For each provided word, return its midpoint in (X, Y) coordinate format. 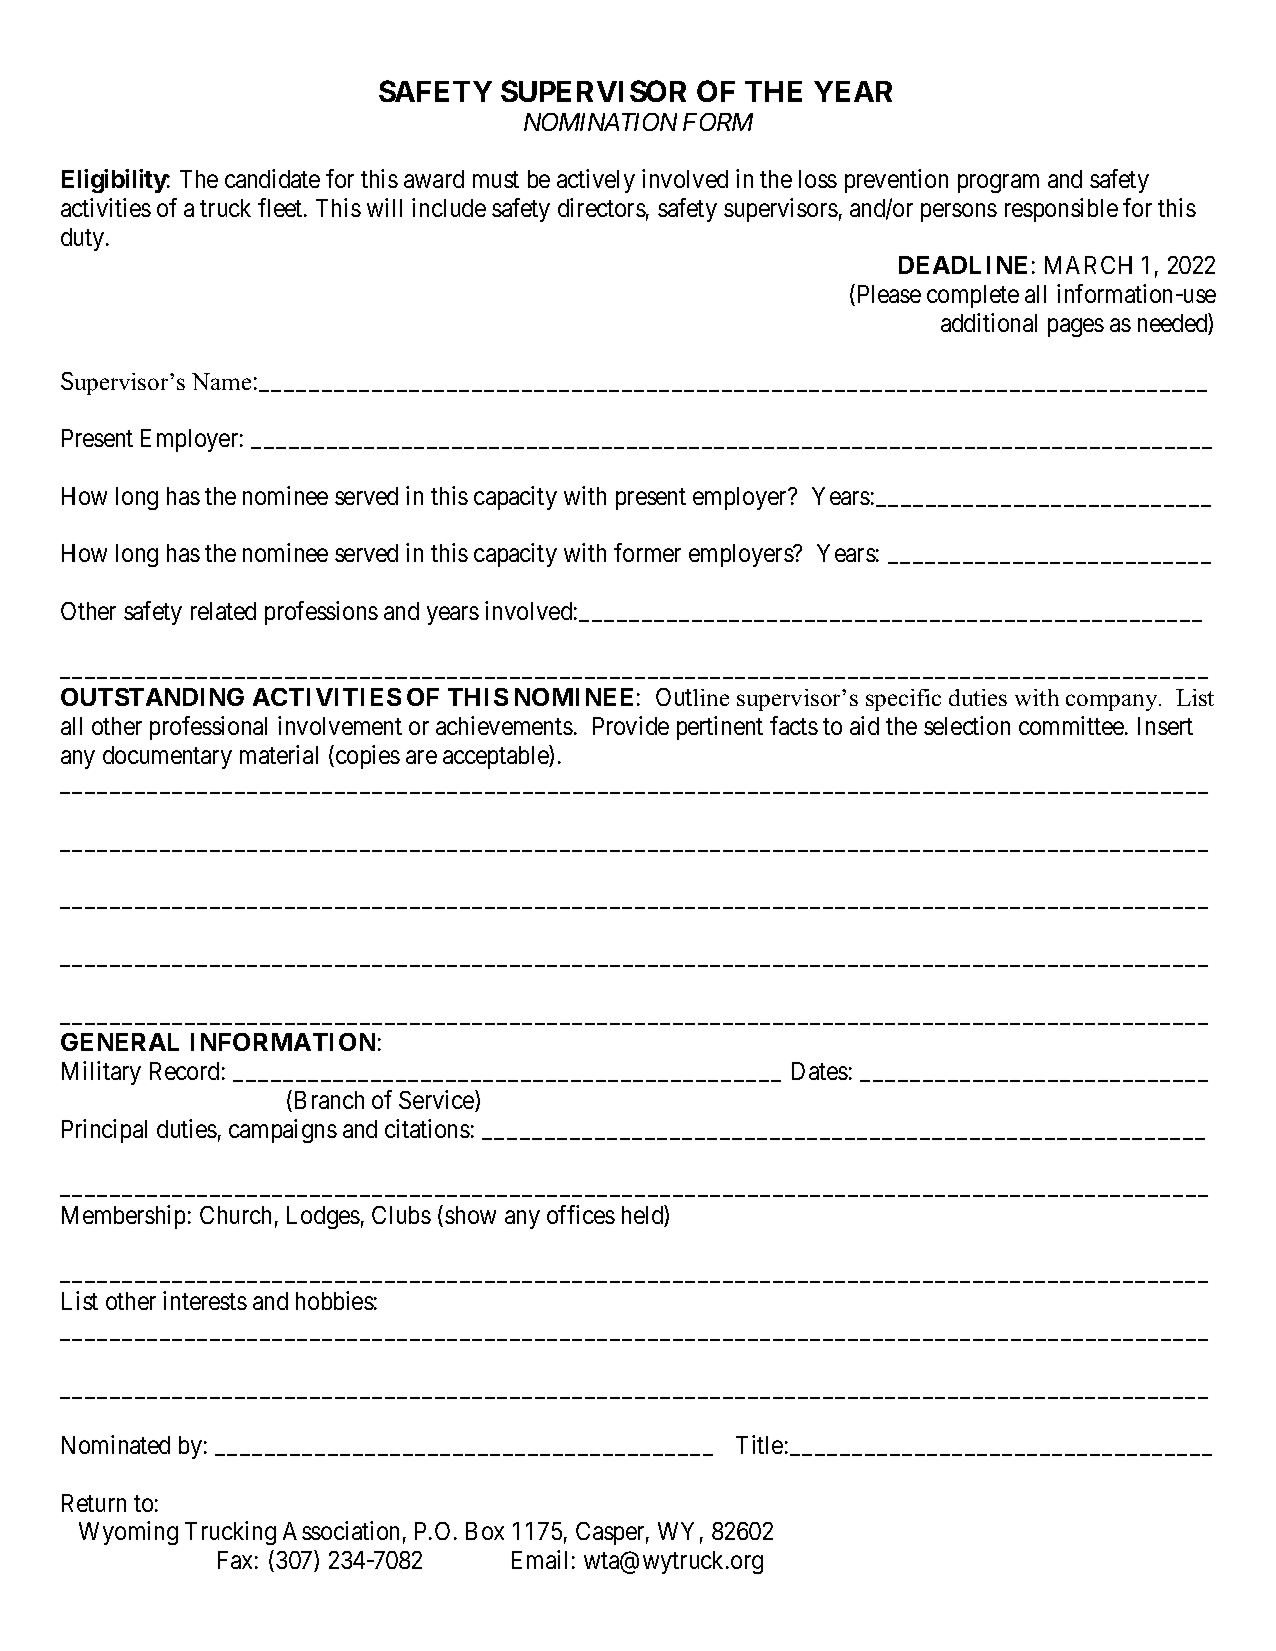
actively (596, 181)
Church (235, 1215)
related (223, 611)
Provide (631, 725)
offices (581, 1214)
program (998, 184)
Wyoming (128, 1533)
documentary (167, 757)
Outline (692, 697)
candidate (272, 178)
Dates (820, 1071)
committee (1072, 725)
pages (1076, 328)
